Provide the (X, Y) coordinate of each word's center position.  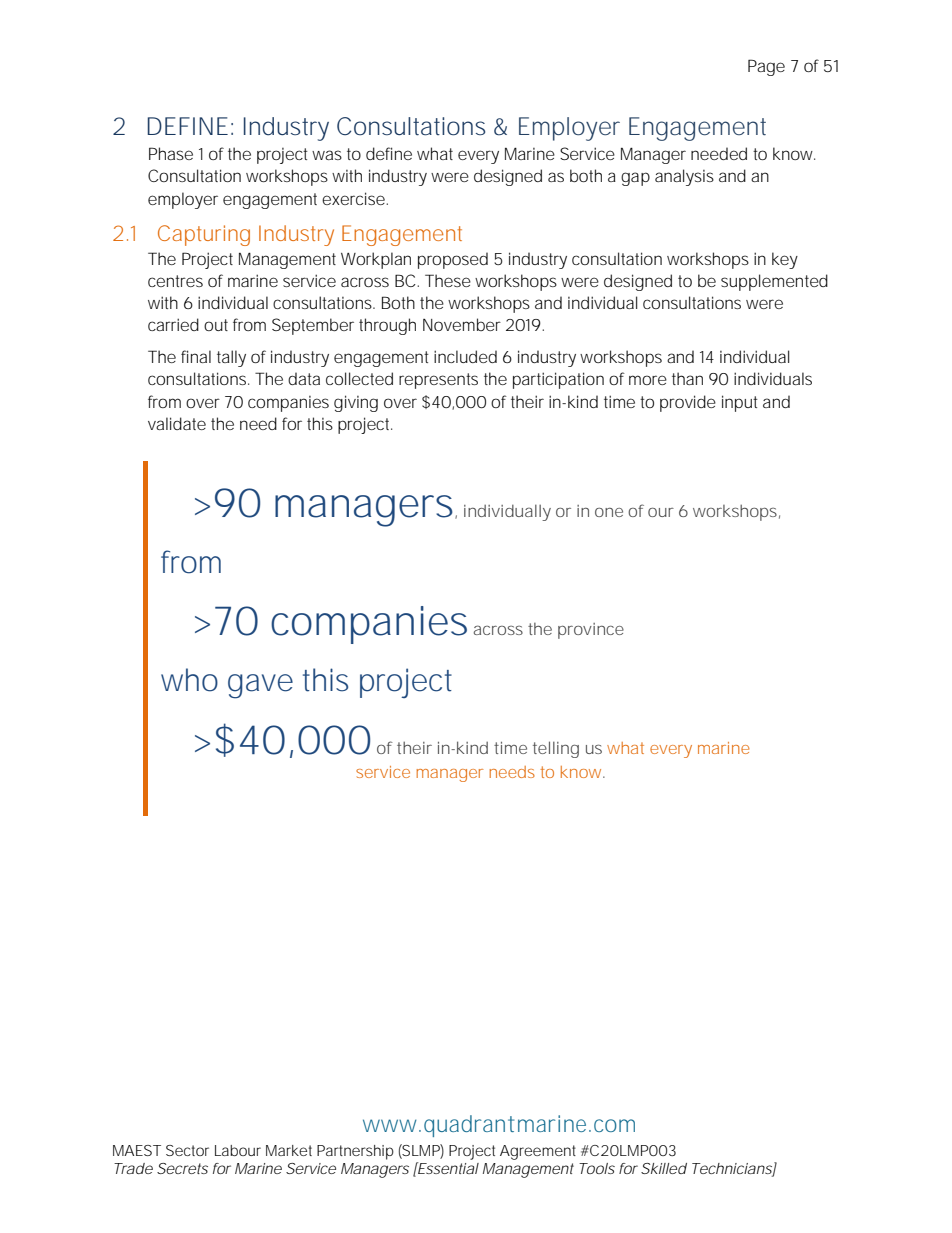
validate (177, 423)
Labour (238, 1150)
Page (766, 67)
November (462, 324)
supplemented (774, 282)
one (609, 512)
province (591, 631)
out (216, 325)
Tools (597, 1168)
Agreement (538, 1152)
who (189, 680)
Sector (187, 1150)
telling (556, 749)
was (327, 155)
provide (688, 403)
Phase (171, 153)
